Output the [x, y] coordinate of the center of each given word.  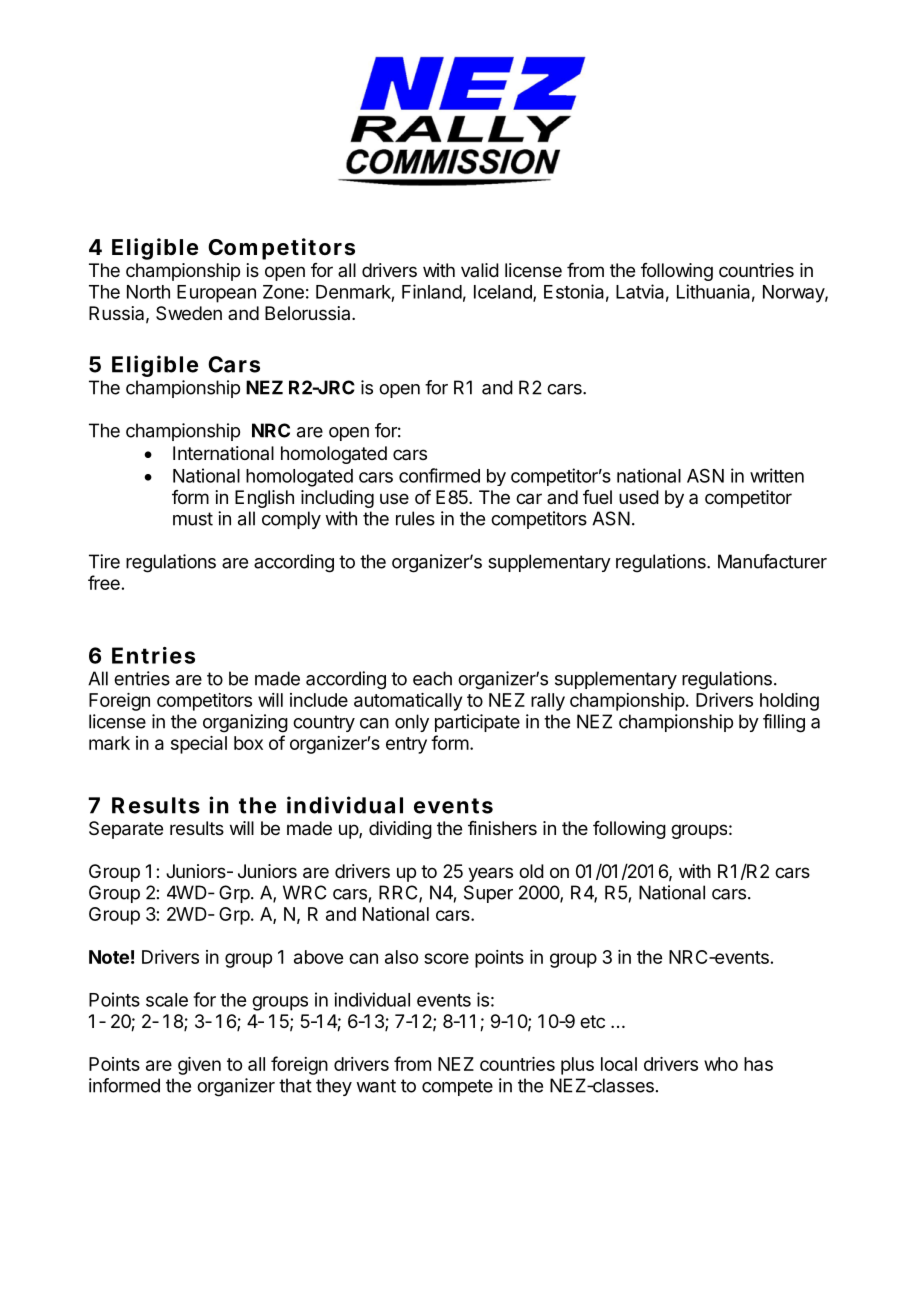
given [199, 1066]
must [193, 519]
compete [457, 1087]
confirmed [439, 475]
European [216, 294]
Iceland [504, 293]
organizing [245, 723]
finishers [502, 828]
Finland [432, 291]
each [432, 678]
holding [789, 702]
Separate [126, 830]
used [639, 497]
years [490, 874]
